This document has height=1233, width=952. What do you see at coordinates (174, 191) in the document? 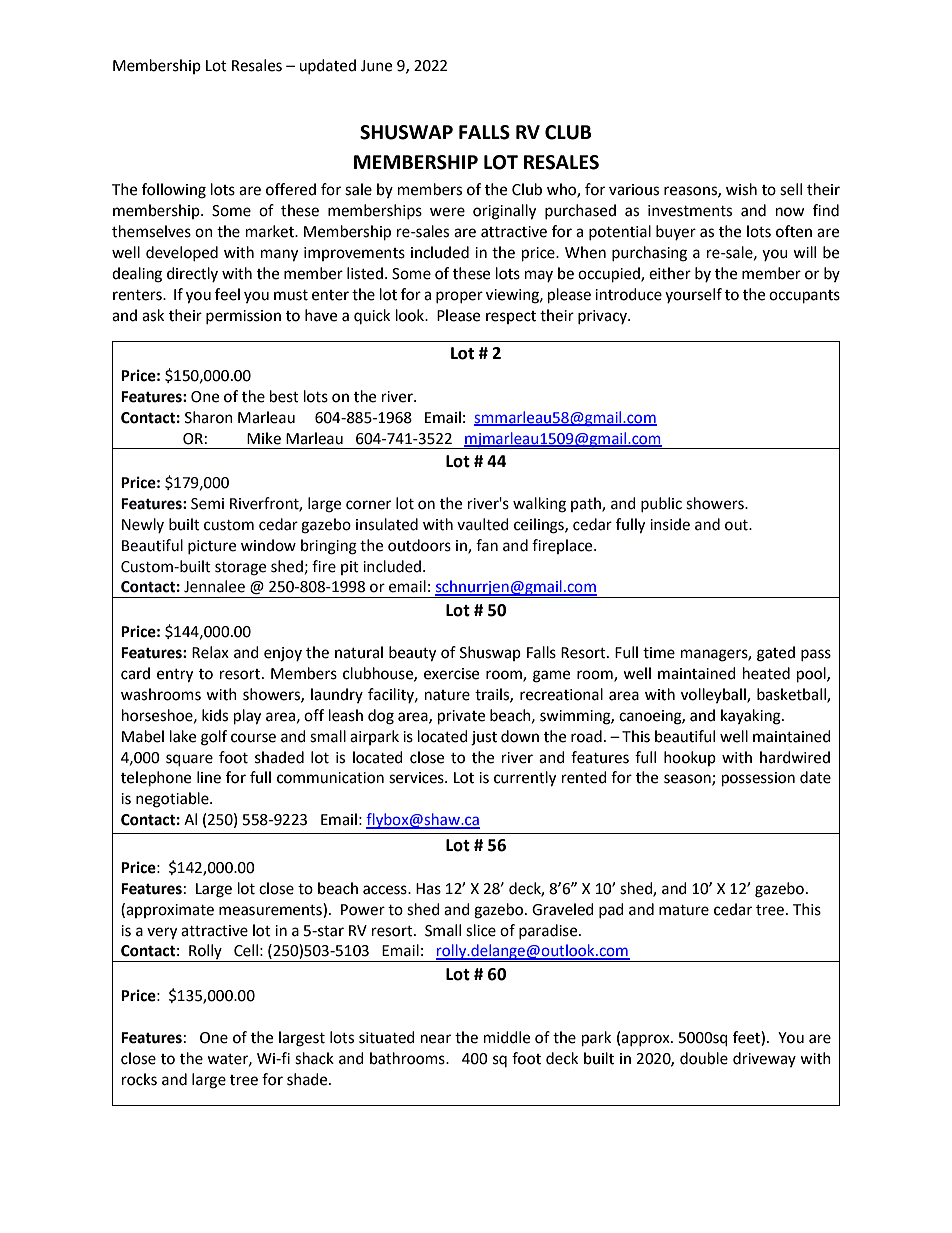
I see `following` at bounding box center [174, 191].
